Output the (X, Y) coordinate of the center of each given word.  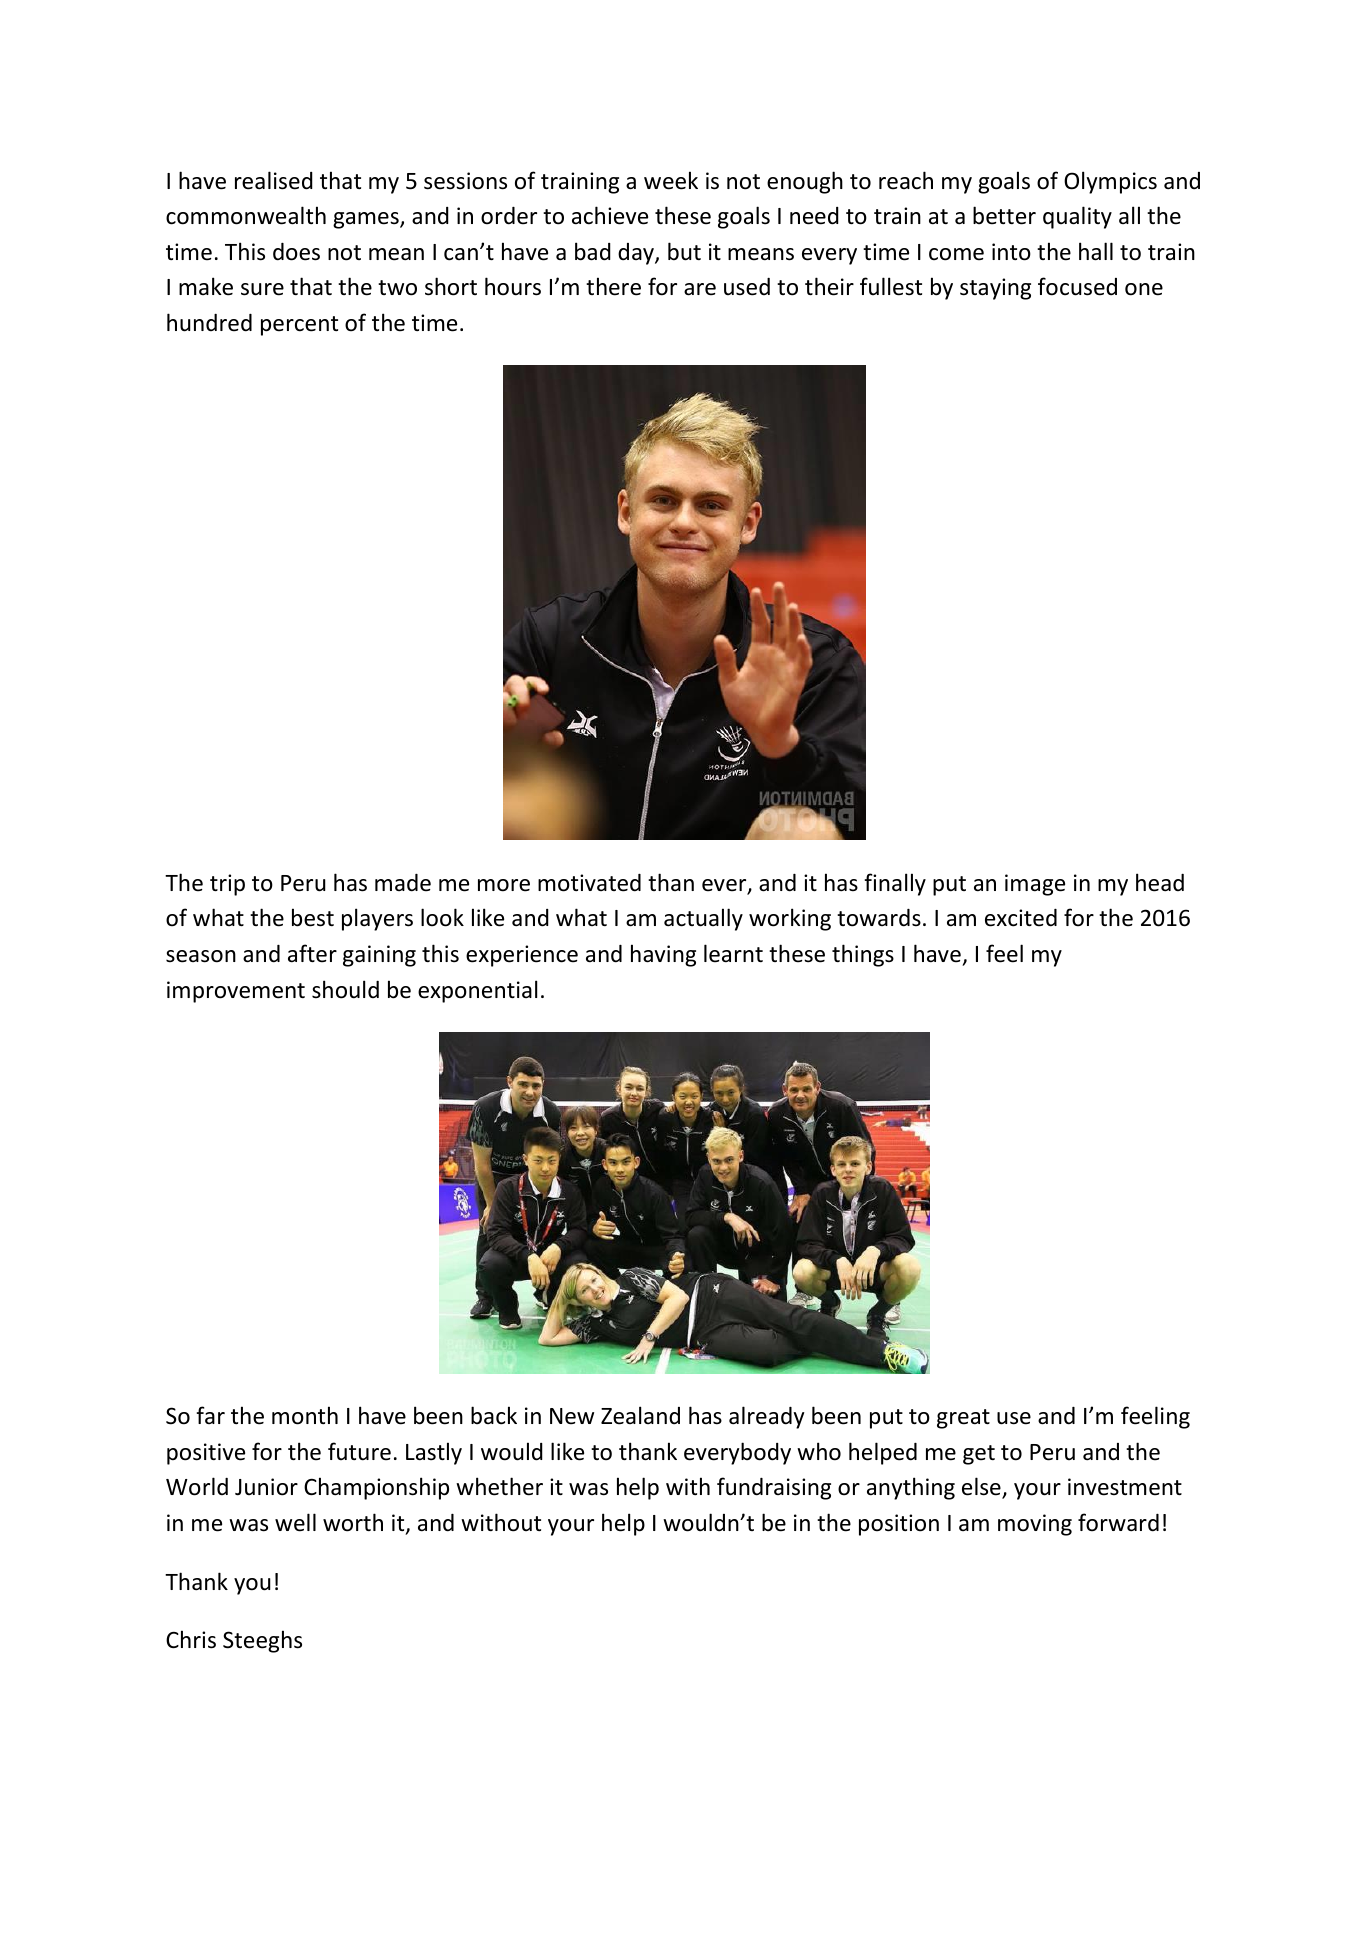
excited (1021, 918)
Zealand (640, 1415)
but (684, 251)
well (295, 1522)
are (700, 289)
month (305, 1415)
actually (703, 919)
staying (995, 289)
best (313, 917)
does (296, 252)
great (963, 1419)
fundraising (774, 1488)
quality (1077, 217)
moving (1035, 1525)
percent (299, 326)
